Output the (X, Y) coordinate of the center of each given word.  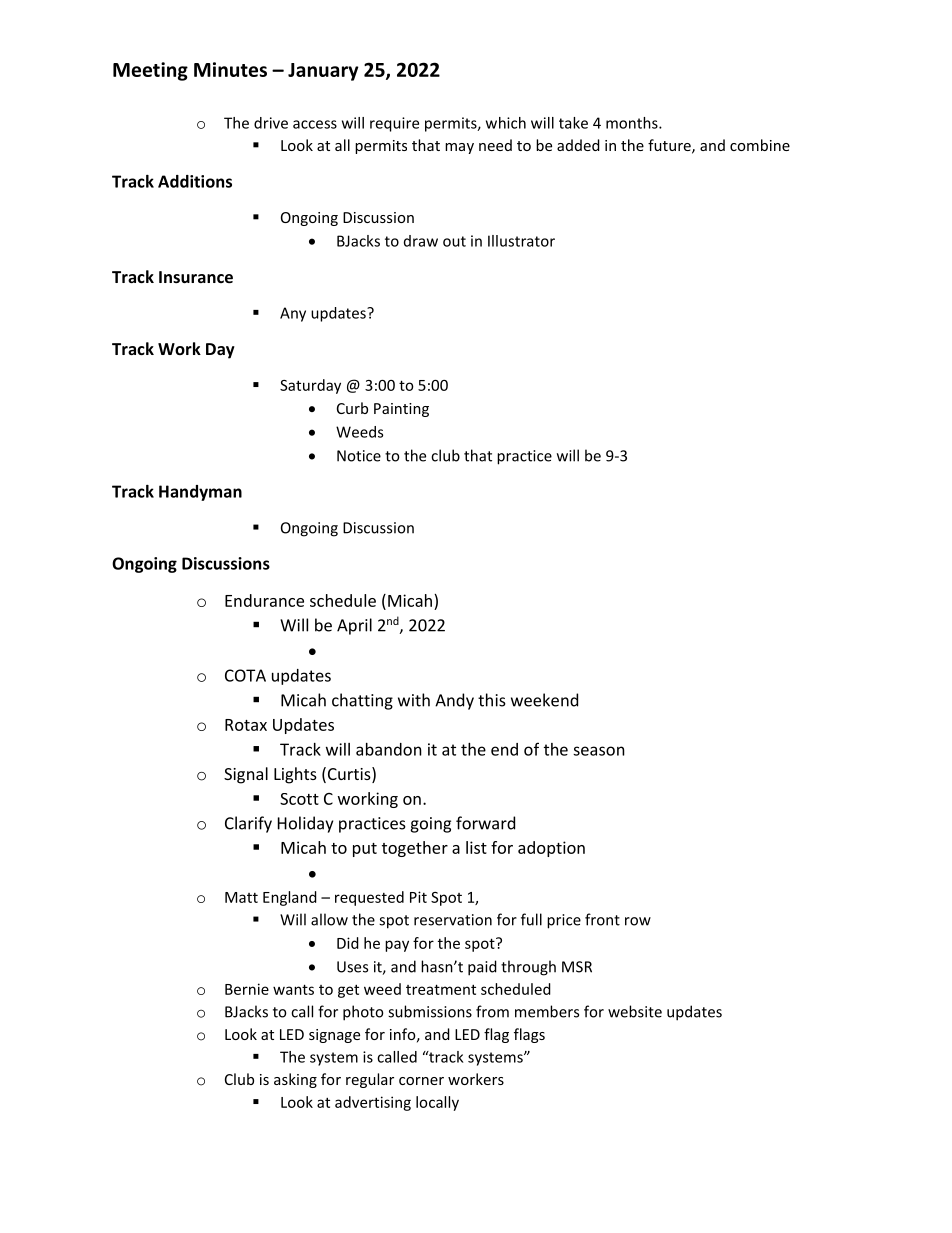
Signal (246, 775)
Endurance (264, 600)
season (599, 751)
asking (295, 1080)
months (633, 123)
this (492, 700)
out (454, 241)
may (459, 148)
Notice (359, 456)
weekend (544, 700)
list (476, 847)
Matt (241, 897)
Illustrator (521, 241)
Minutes (230, 69)
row (638, 921)
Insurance (196, 277)
